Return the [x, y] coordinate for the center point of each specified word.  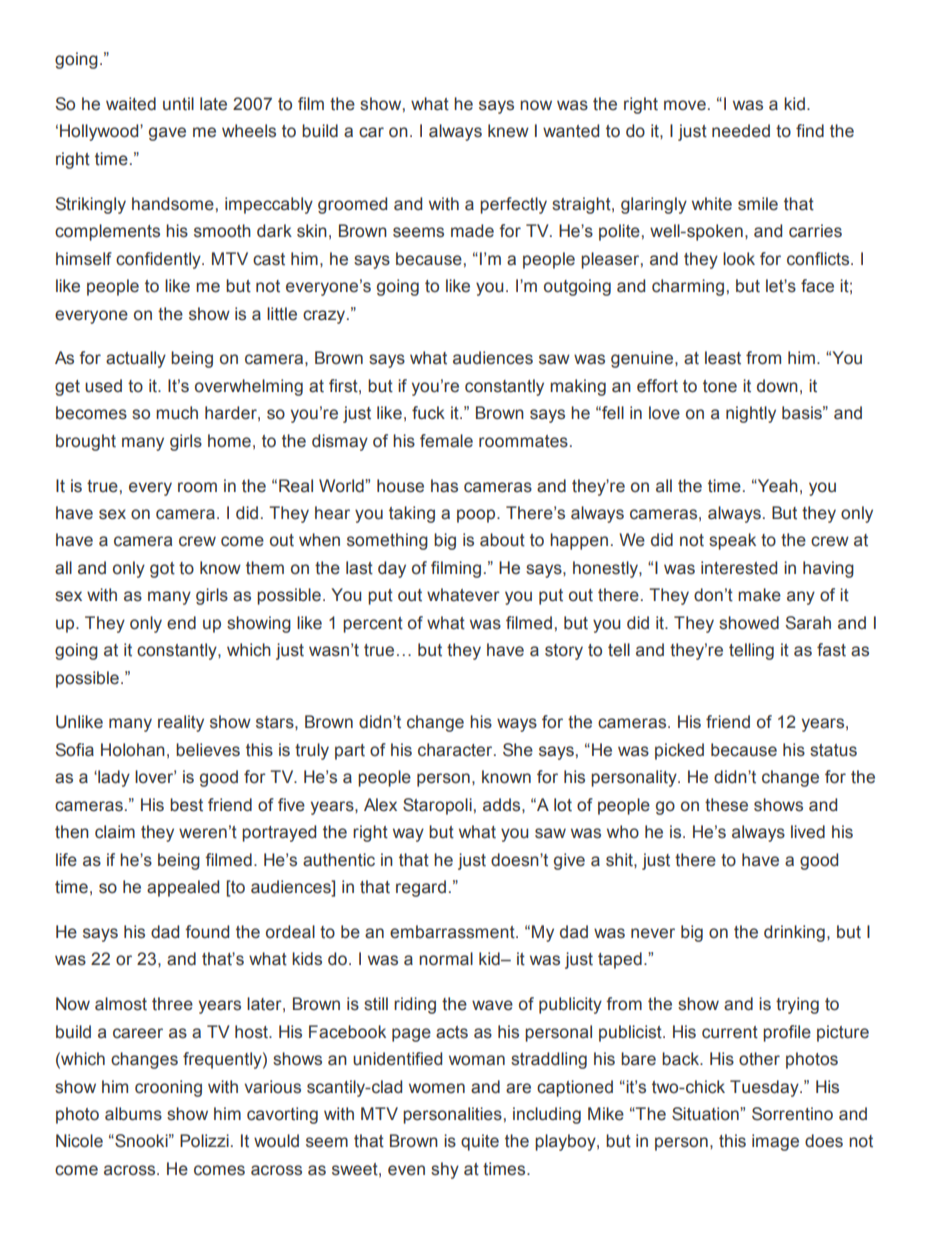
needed [741, 131]
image [775, 1142]
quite [480, 1142]
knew [508, 131]
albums [133, 1114]
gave [167, 134]
